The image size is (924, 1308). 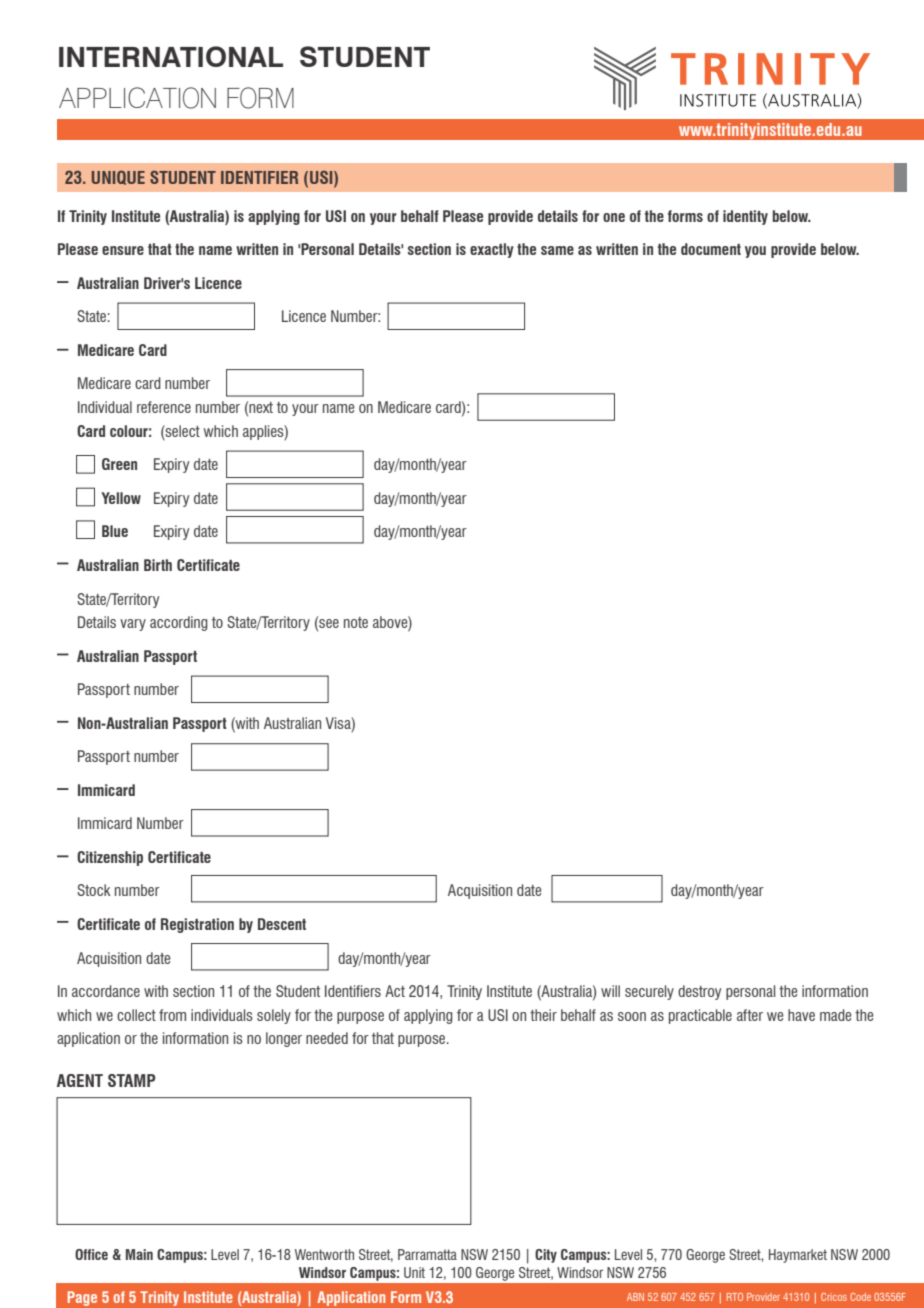 What do you see at coordinates (139, 1254) in the image?
I see `Main` at bounding box center [139, 1254].
